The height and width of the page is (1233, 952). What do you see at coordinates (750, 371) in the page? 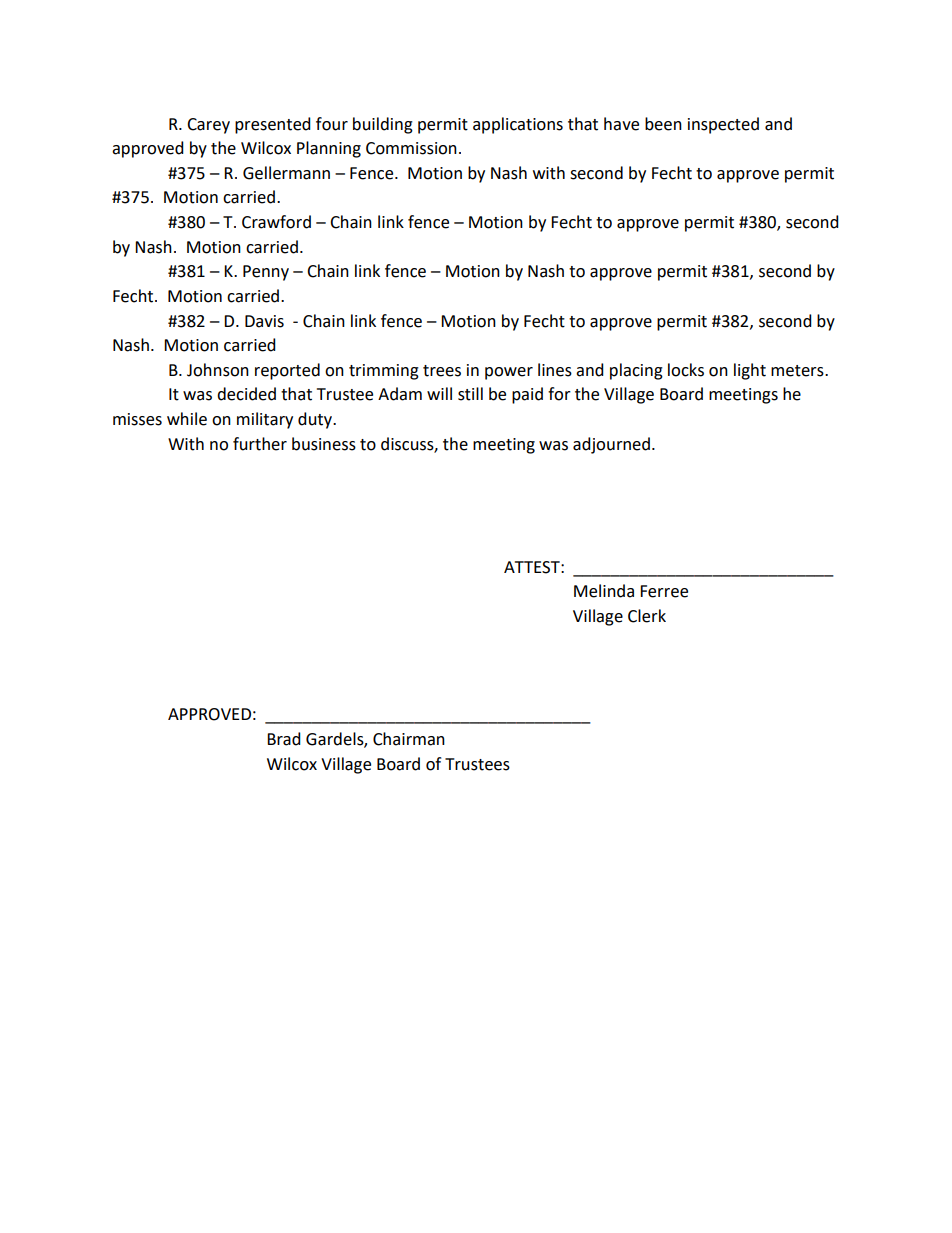
I see `light` at bounding box center [750, 371].
